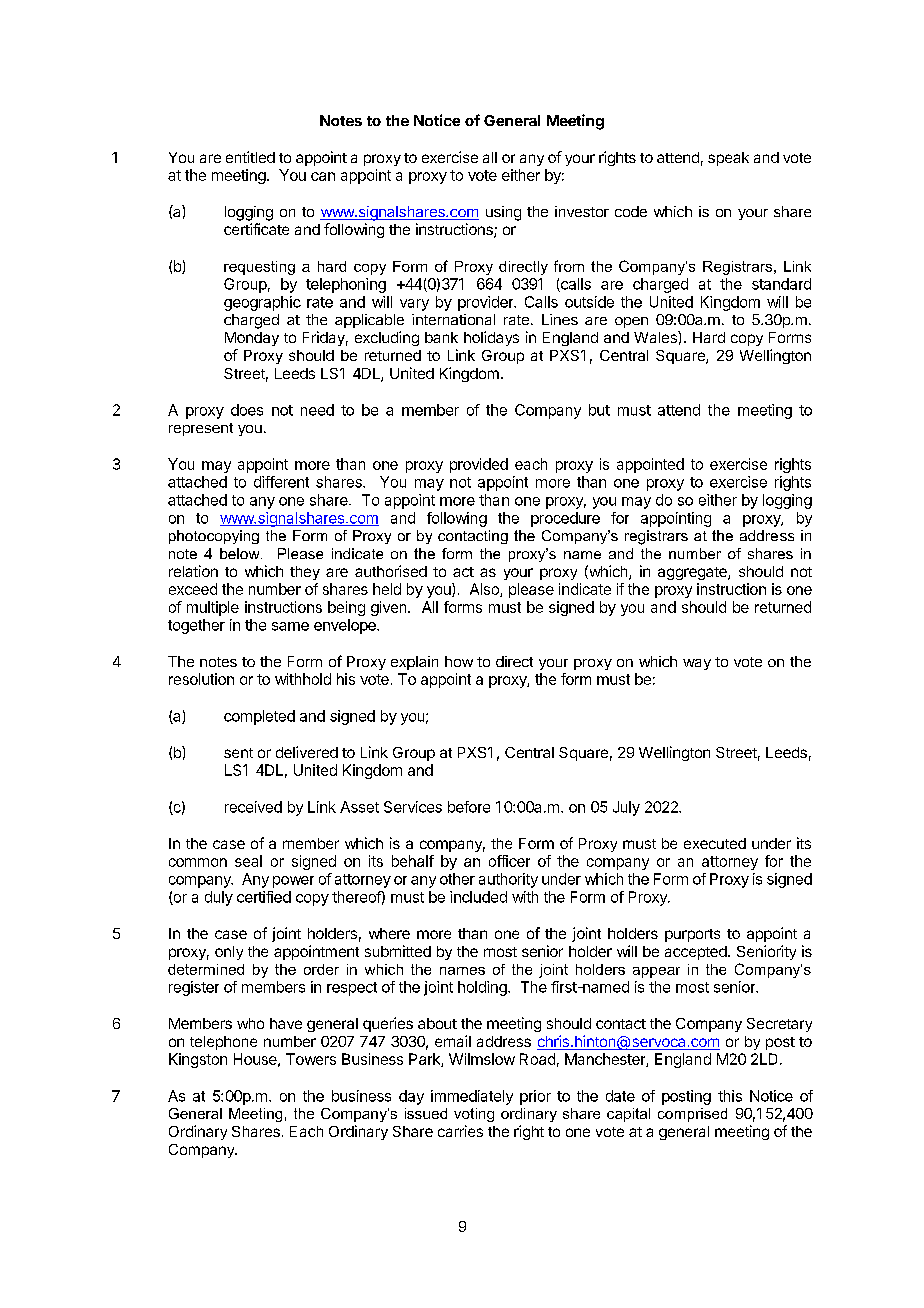  Describe the element at coordinates (241, 553) in the document. I see `below` at that location.
